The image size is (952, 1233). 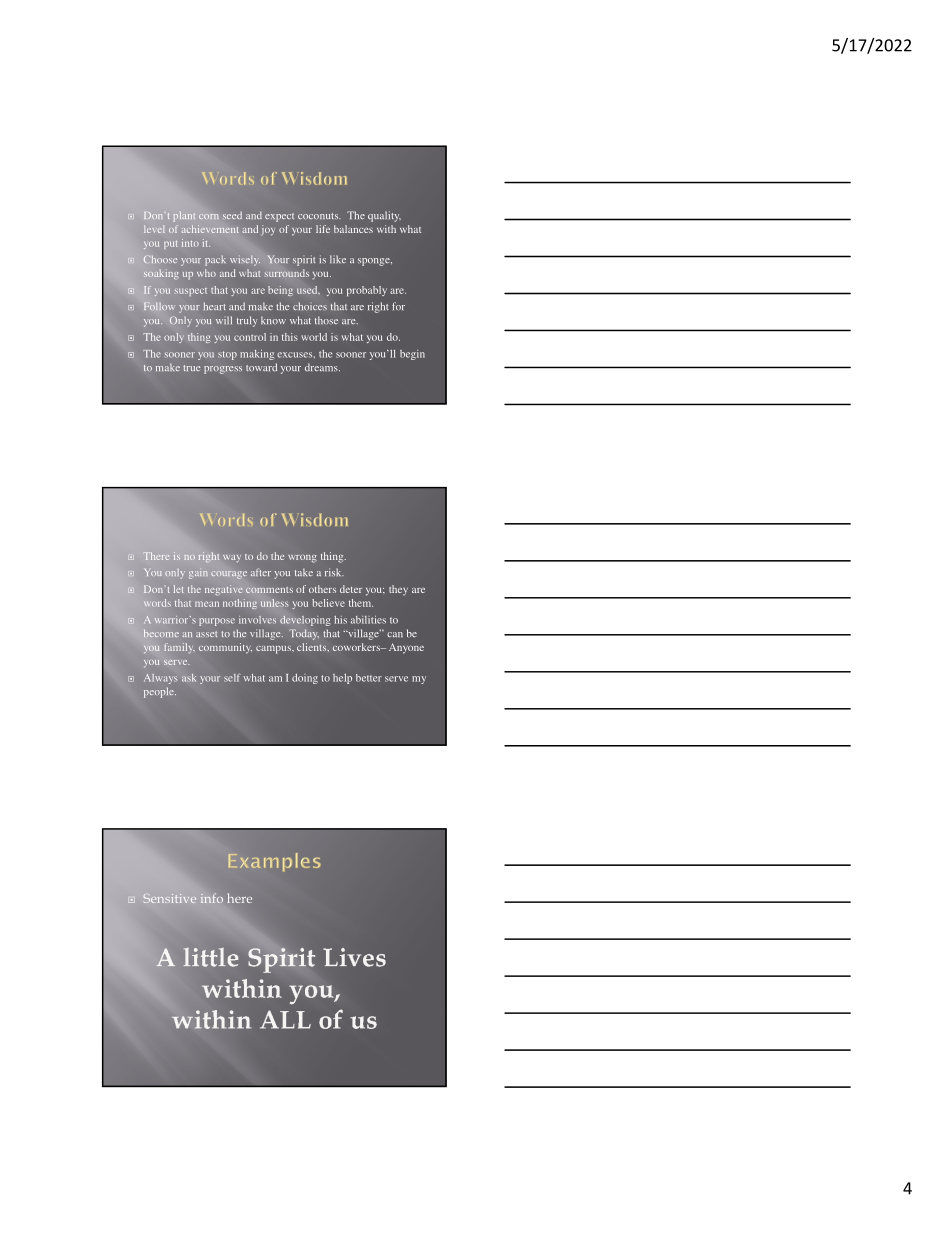 What do you see at coordinates (261, 367) in the image?
I see `toward` at bounding box center [261, 367].
